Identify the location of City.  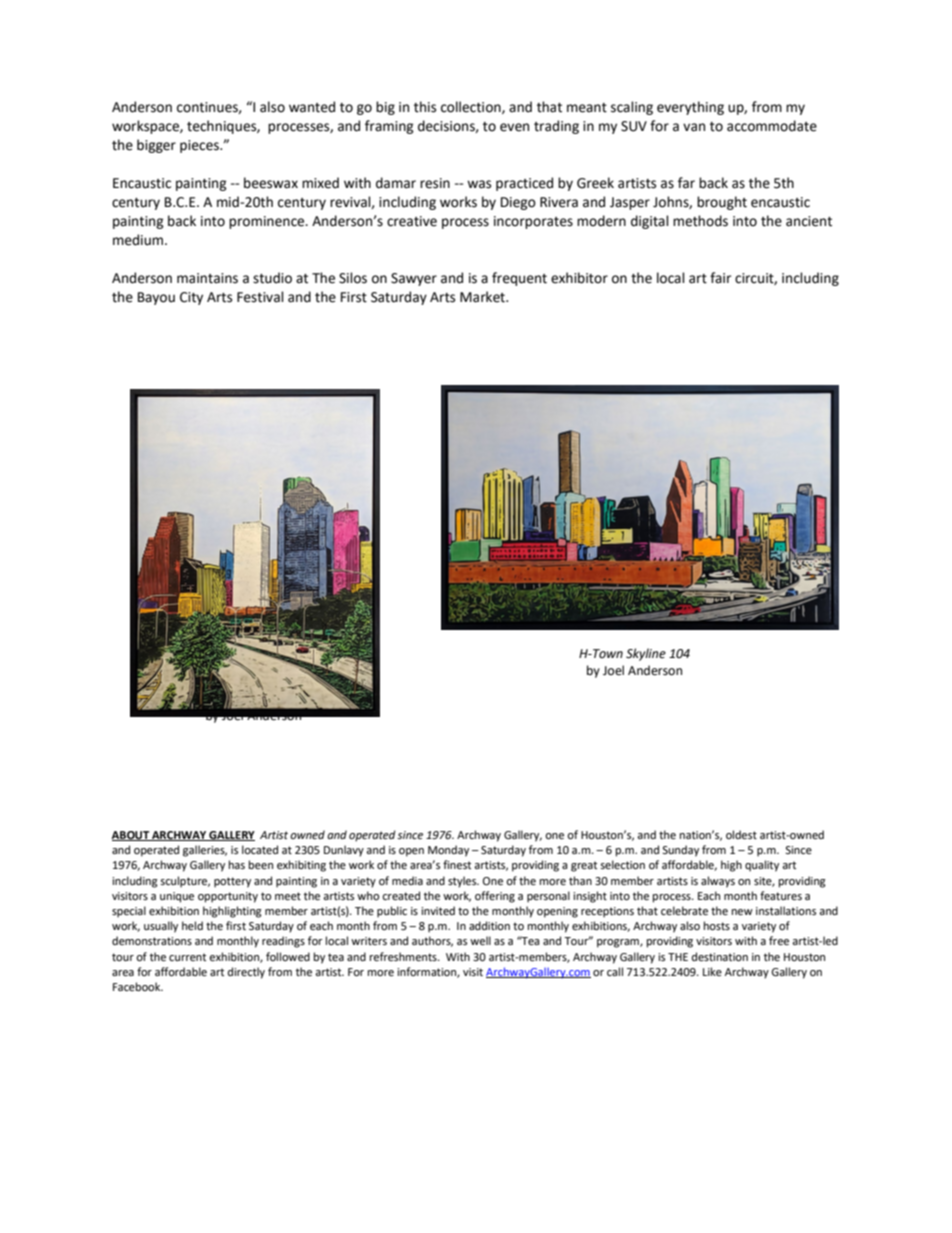
(191, 298).
